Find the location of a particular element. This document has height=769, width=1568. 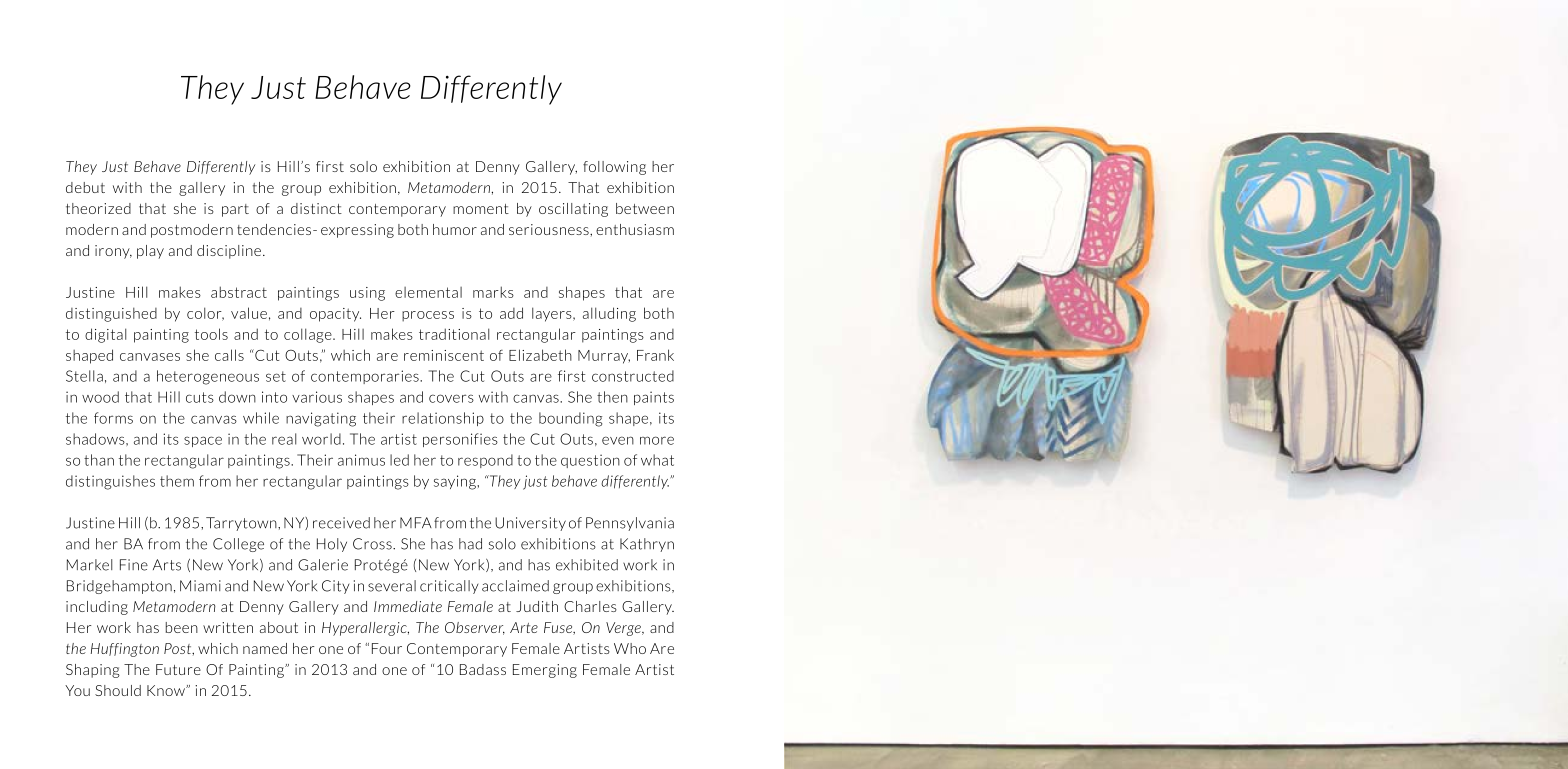

bounding is located at coordinates (570, 419).
